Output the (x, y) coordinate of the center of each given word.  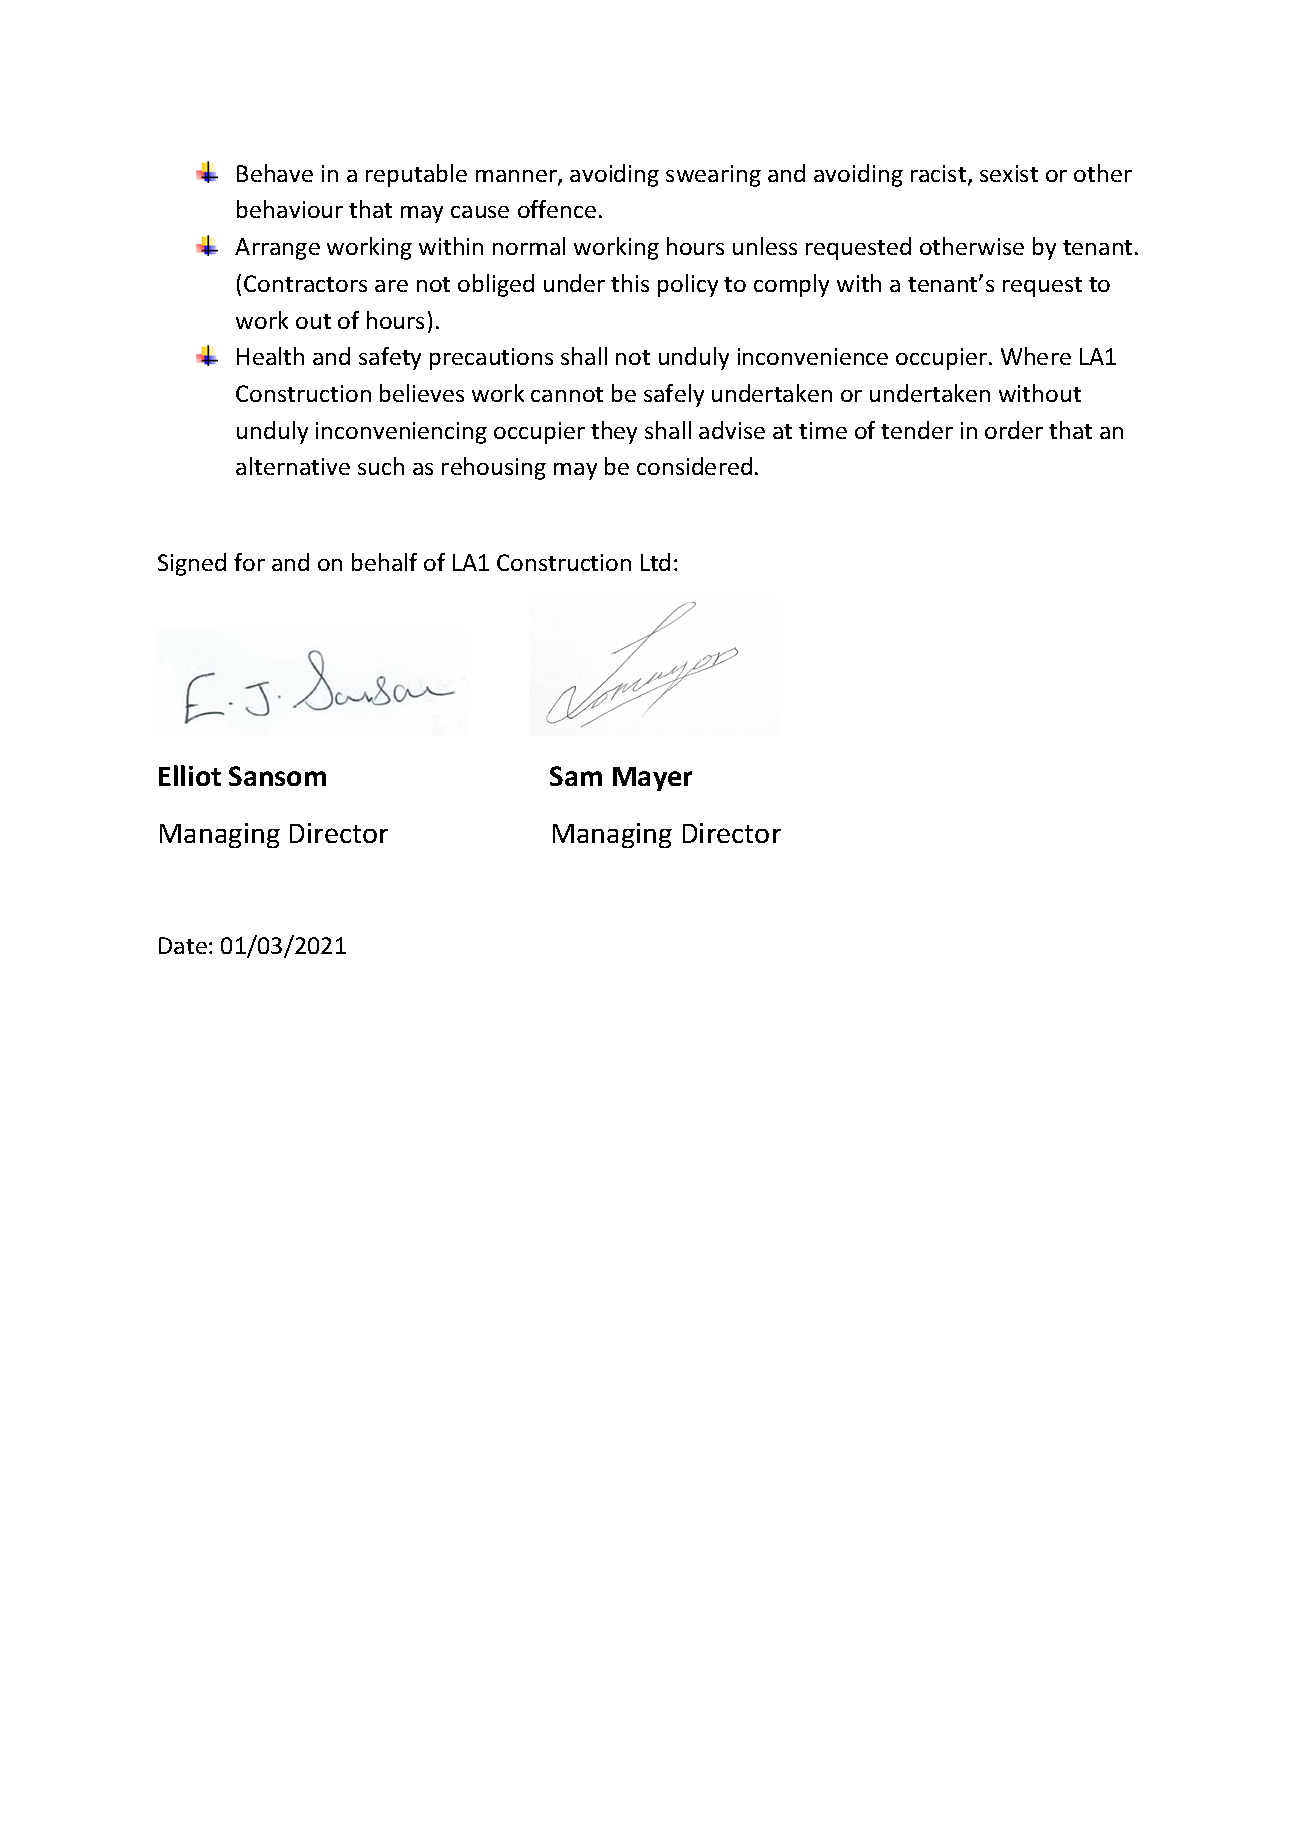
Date (183, 945)
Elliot (190, 775)
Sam (576, 776)
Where (1036, 356)
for (249, 562)
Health (270, 356)
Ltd (655, 562)
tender (917, 430)
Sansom (277, 776)
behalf (384, 562)
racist (940, 175)
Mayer (652, 779)
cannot (567, 394)
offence (557, 209)
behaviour (290, 209)
